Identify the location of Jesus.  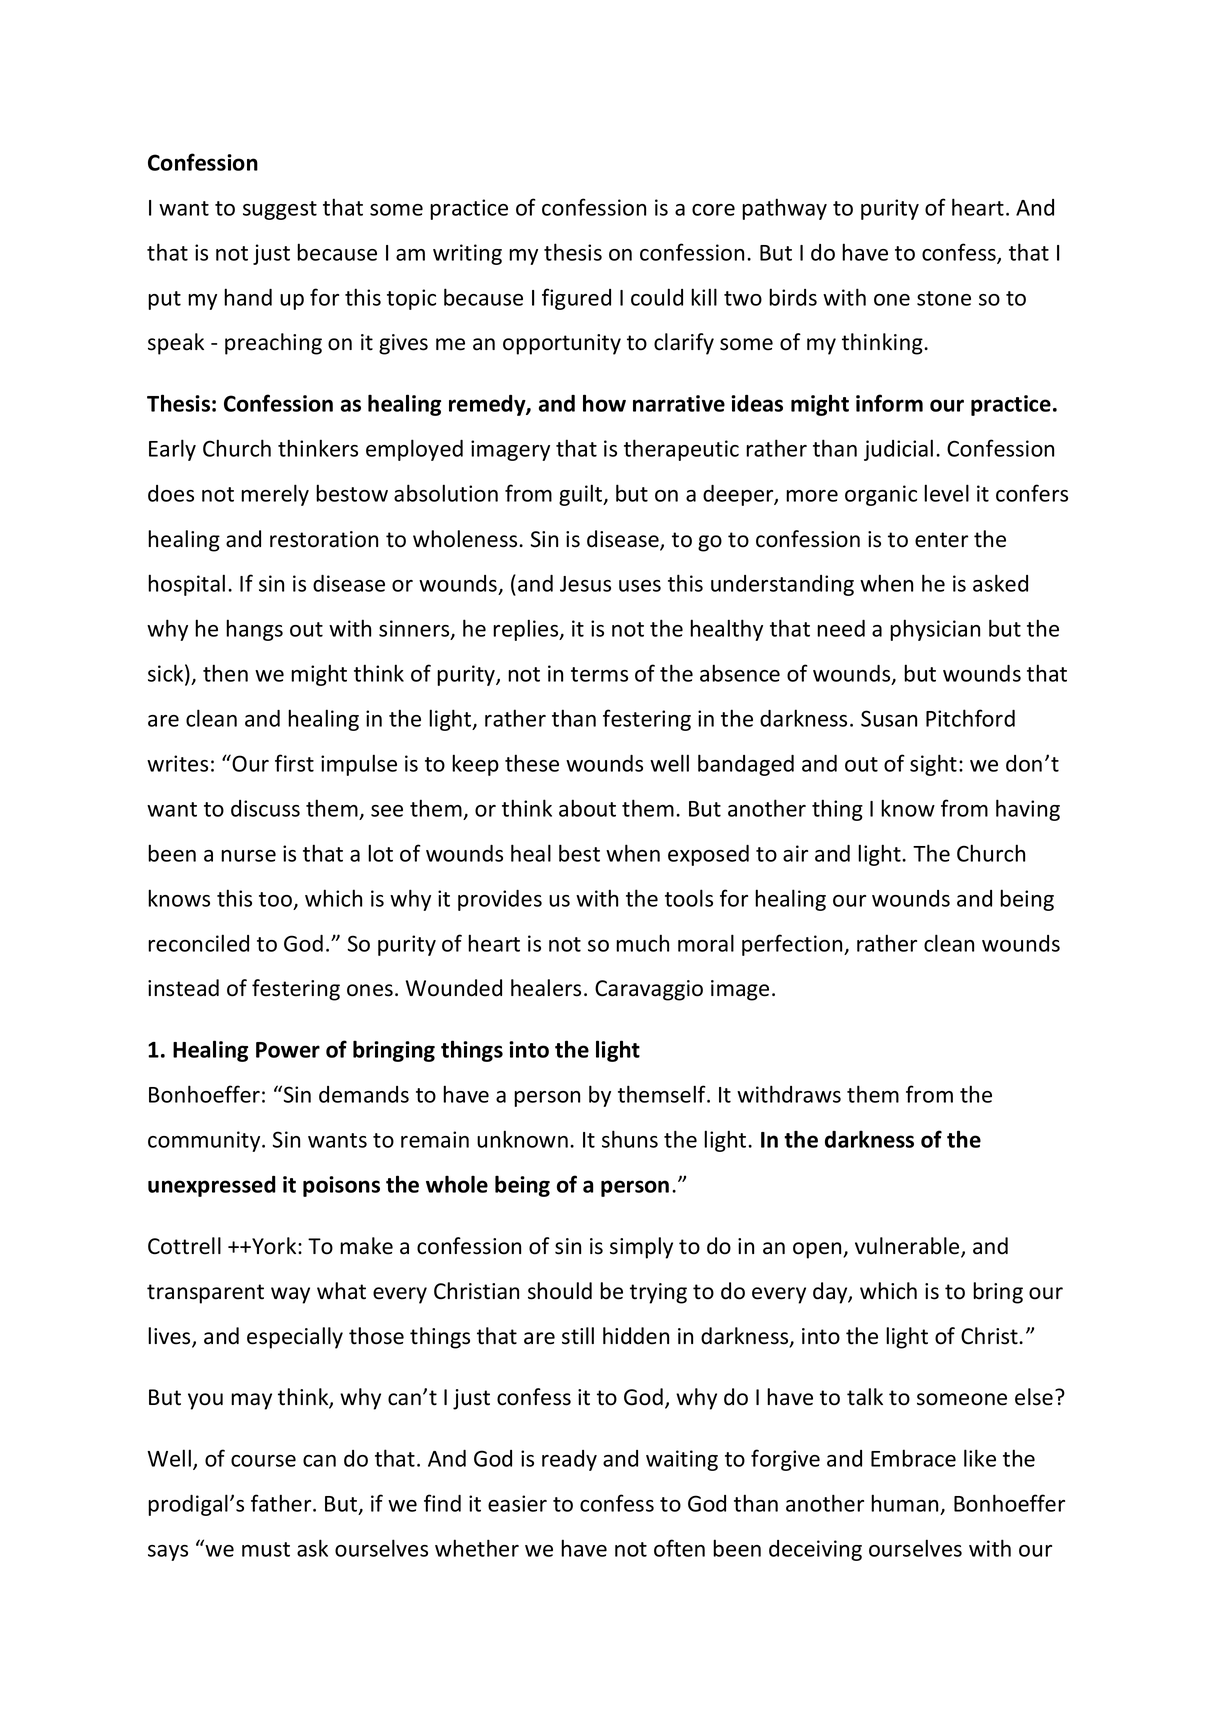
(585, 584).
